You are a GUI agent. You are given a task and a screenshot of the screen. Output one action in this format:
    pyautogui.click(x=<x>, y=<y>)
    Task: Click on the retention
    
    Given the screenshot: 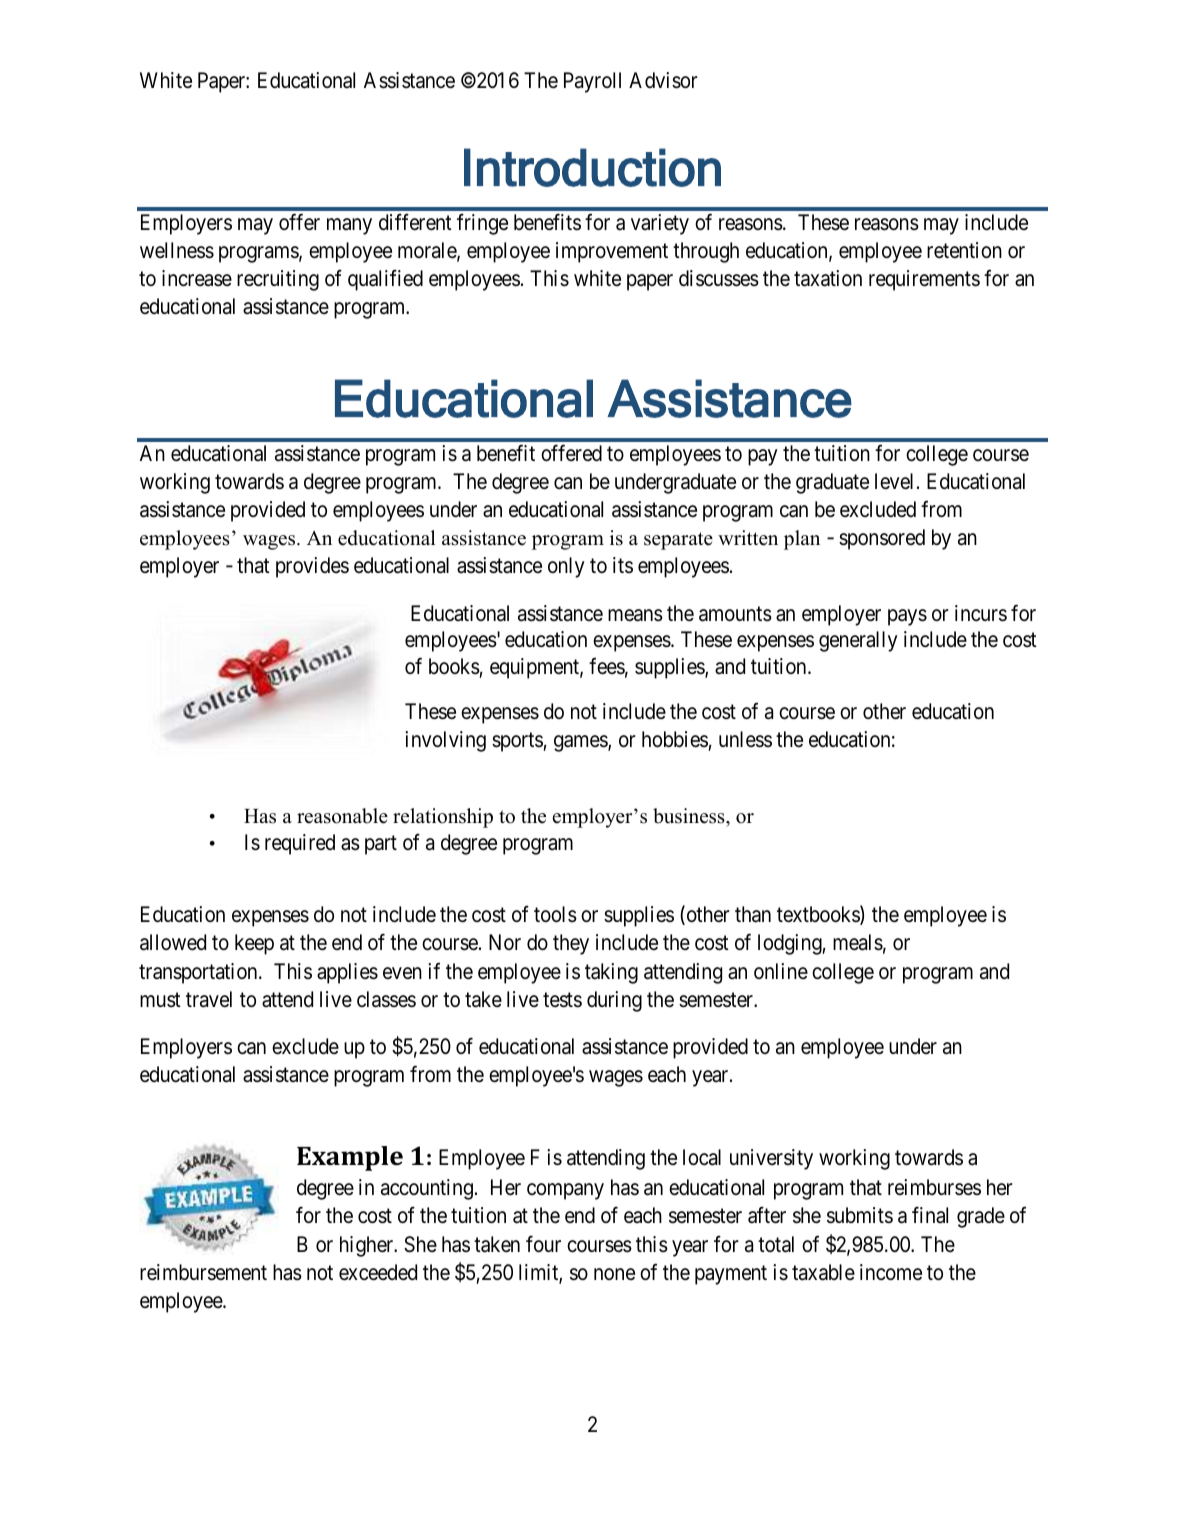 What is the action you would take?
    pyautogui.click(x=964, y=250)
